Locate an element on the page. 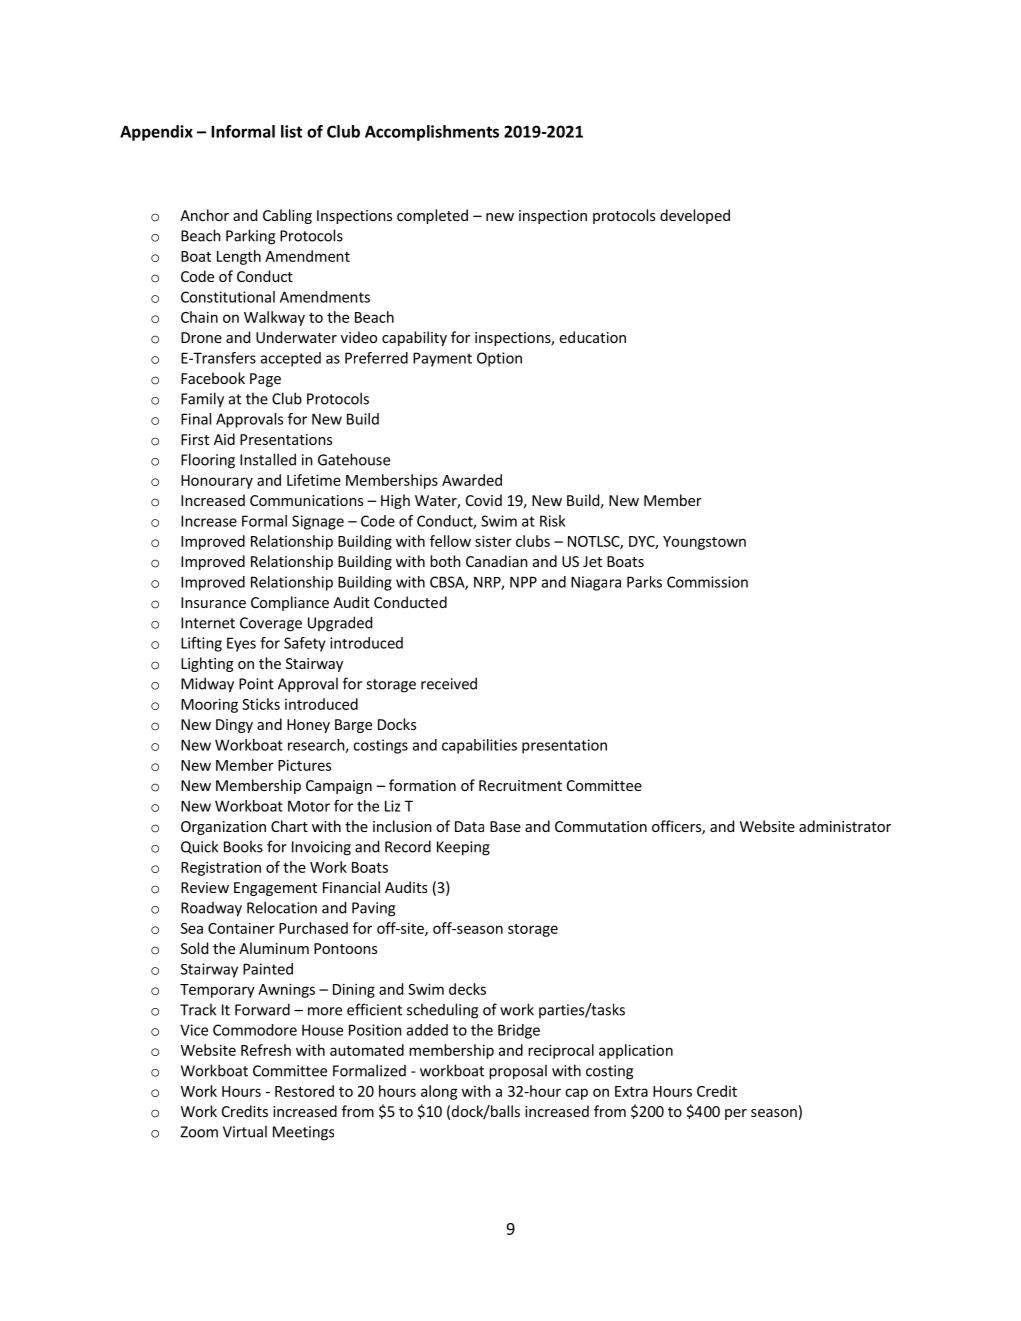 The image size is (1021, 1321). NPP is located at coordinates (523, 582).
